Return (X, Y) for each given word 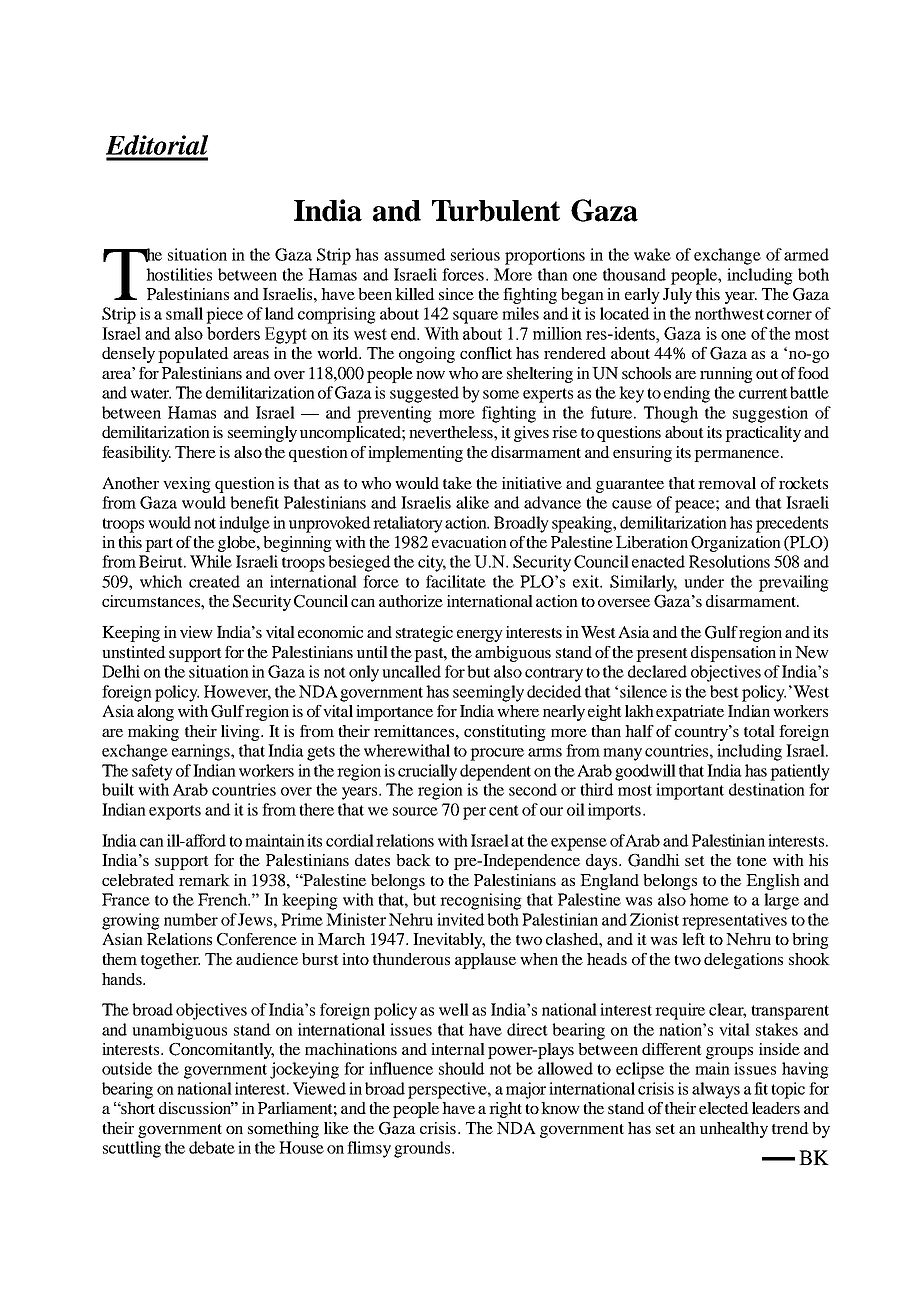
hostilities (179, 274)
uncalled (411, 671)
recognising (481, 901)
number (191, 919)
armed (806, 254)
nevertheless (452, 432)
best (724, 691)
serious (475, 254)
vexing (187, 485)
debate (212, 1147)
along (155, 713)
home (709, 899)
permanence (738, 456)
